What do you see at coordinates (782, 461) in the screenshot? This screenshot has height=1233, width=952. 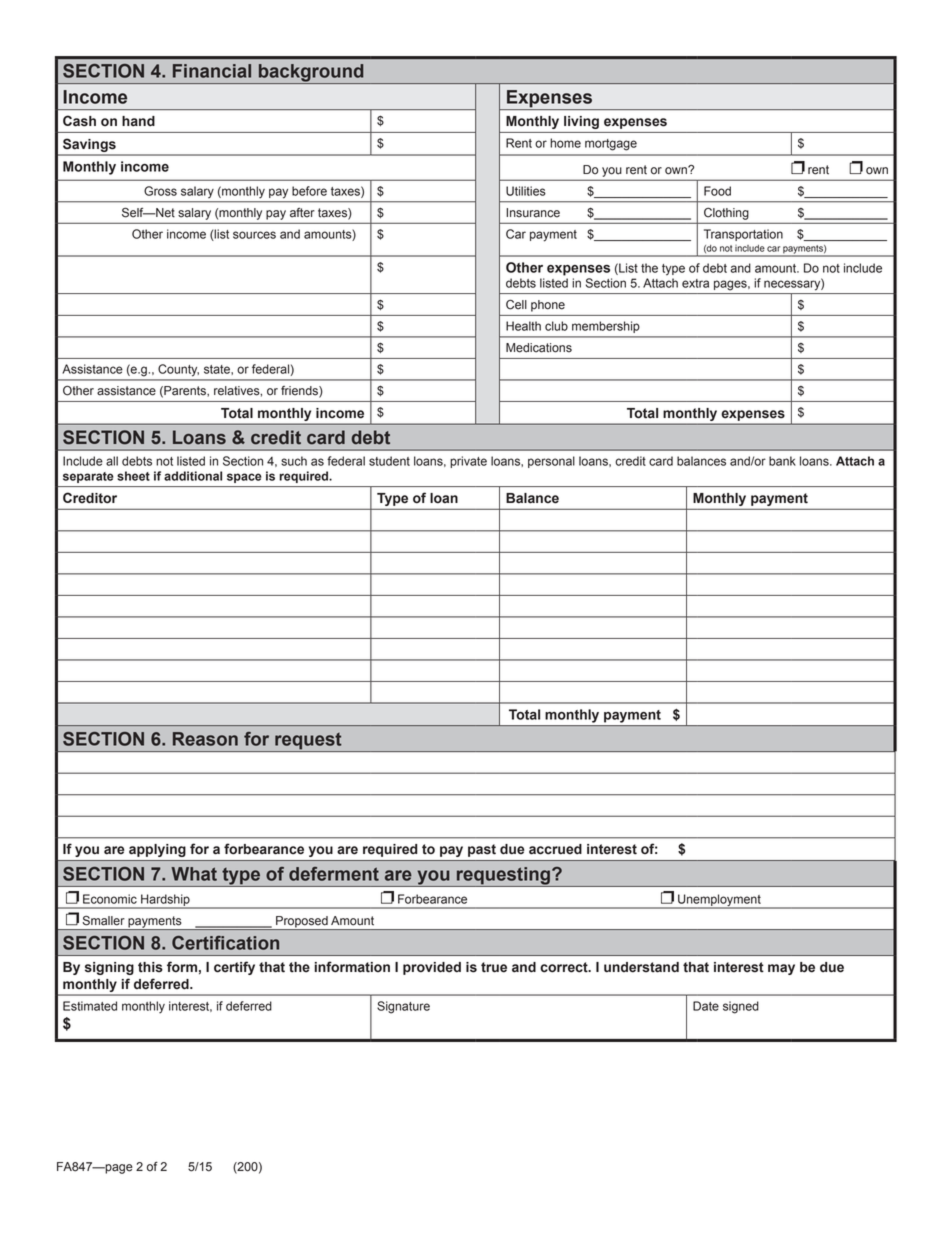 I see `bank` at bounding box center [782, 461].
